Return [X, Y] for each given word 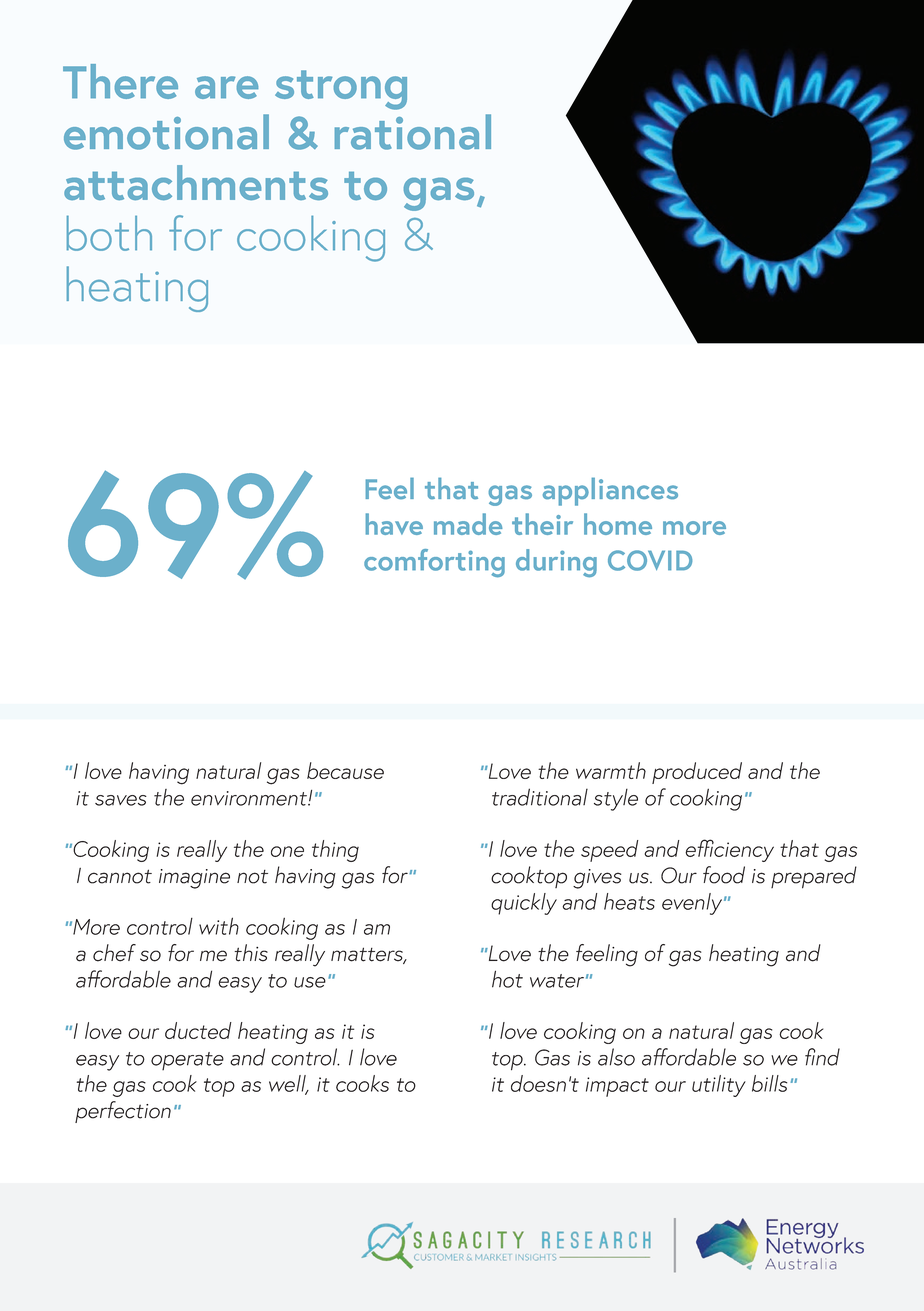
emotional [166, 132]
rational [413, 132]
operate [187, 1061]
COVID [650, 560]
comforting [434, 563]
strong [341, 90]
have [394, 524]
